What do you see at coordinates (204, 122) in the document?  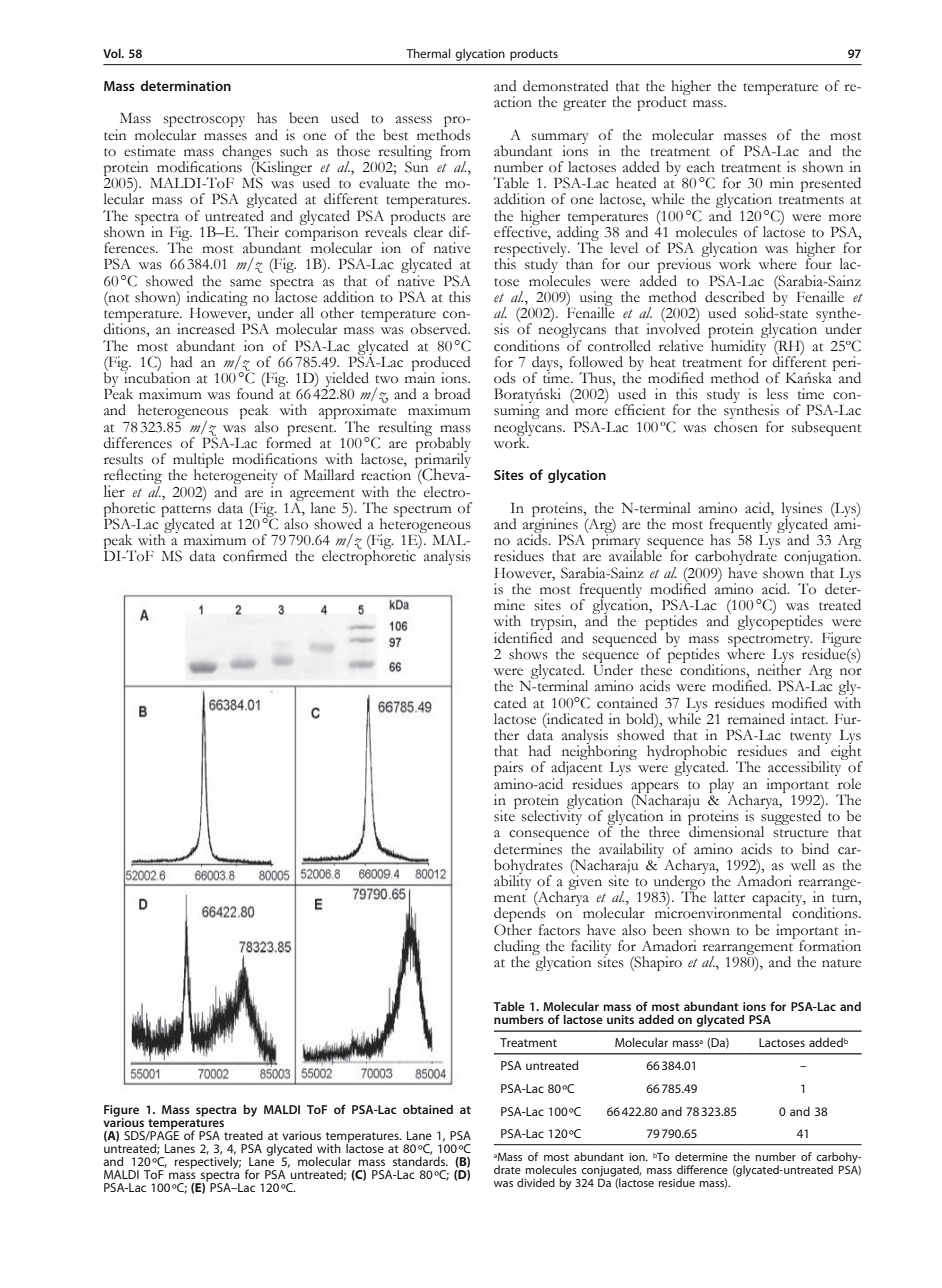 I see `spectroscopy` at bounding box center [204, 122].
